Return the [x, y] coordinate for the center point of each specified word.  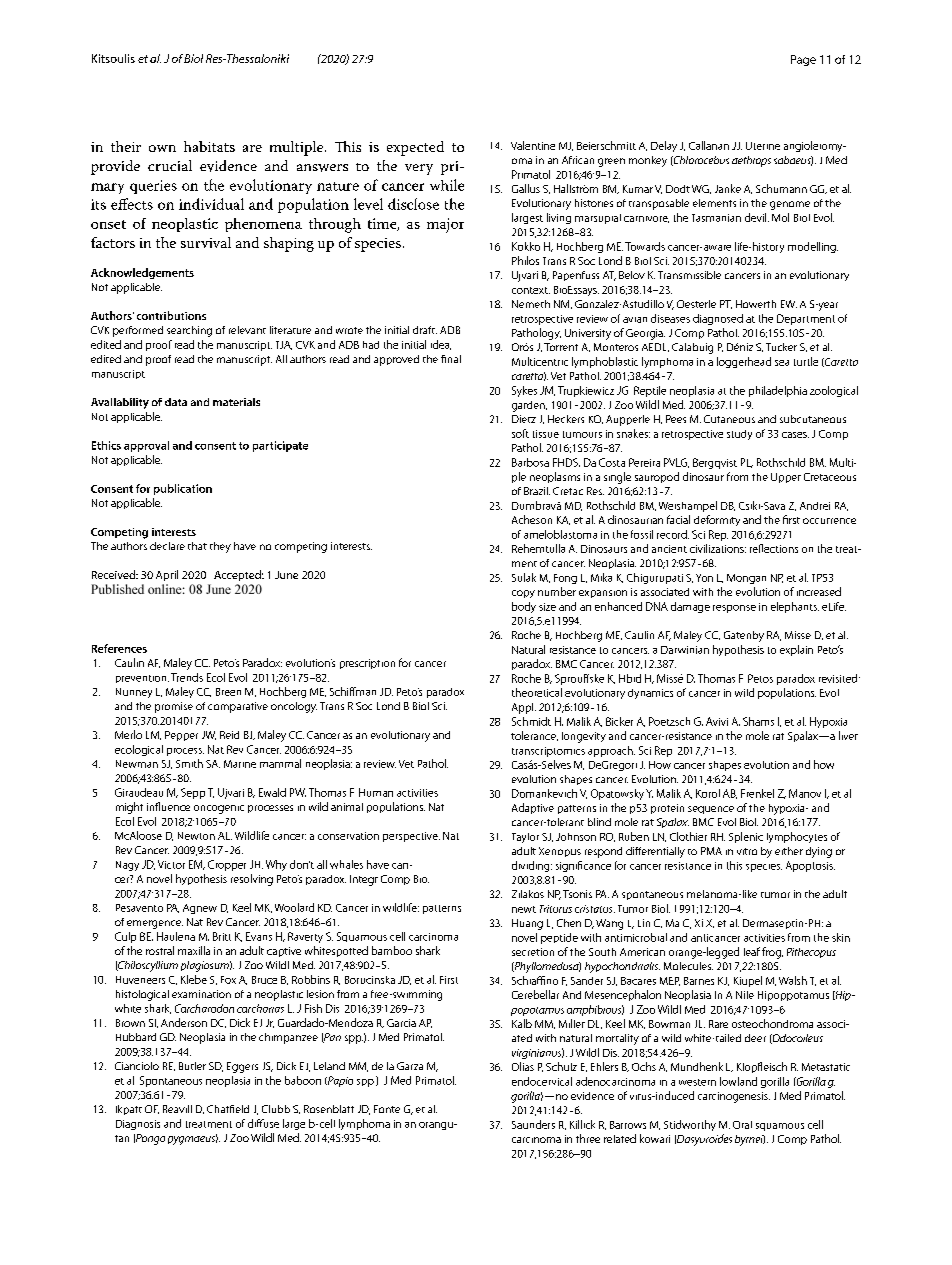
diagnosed [718, 319]
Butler [192, 1066]
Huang [527, 924]
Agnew [200, 909]
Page [803, 60]
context [531, 290]
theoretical [537, 692]
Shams [758, 721]
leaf [752, 951]
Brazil [537, 491]
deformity [717, 520]
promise [174, 707]
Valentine [533, 145]
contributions [171, 315]
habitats [209, 146]
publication [183, 489]
